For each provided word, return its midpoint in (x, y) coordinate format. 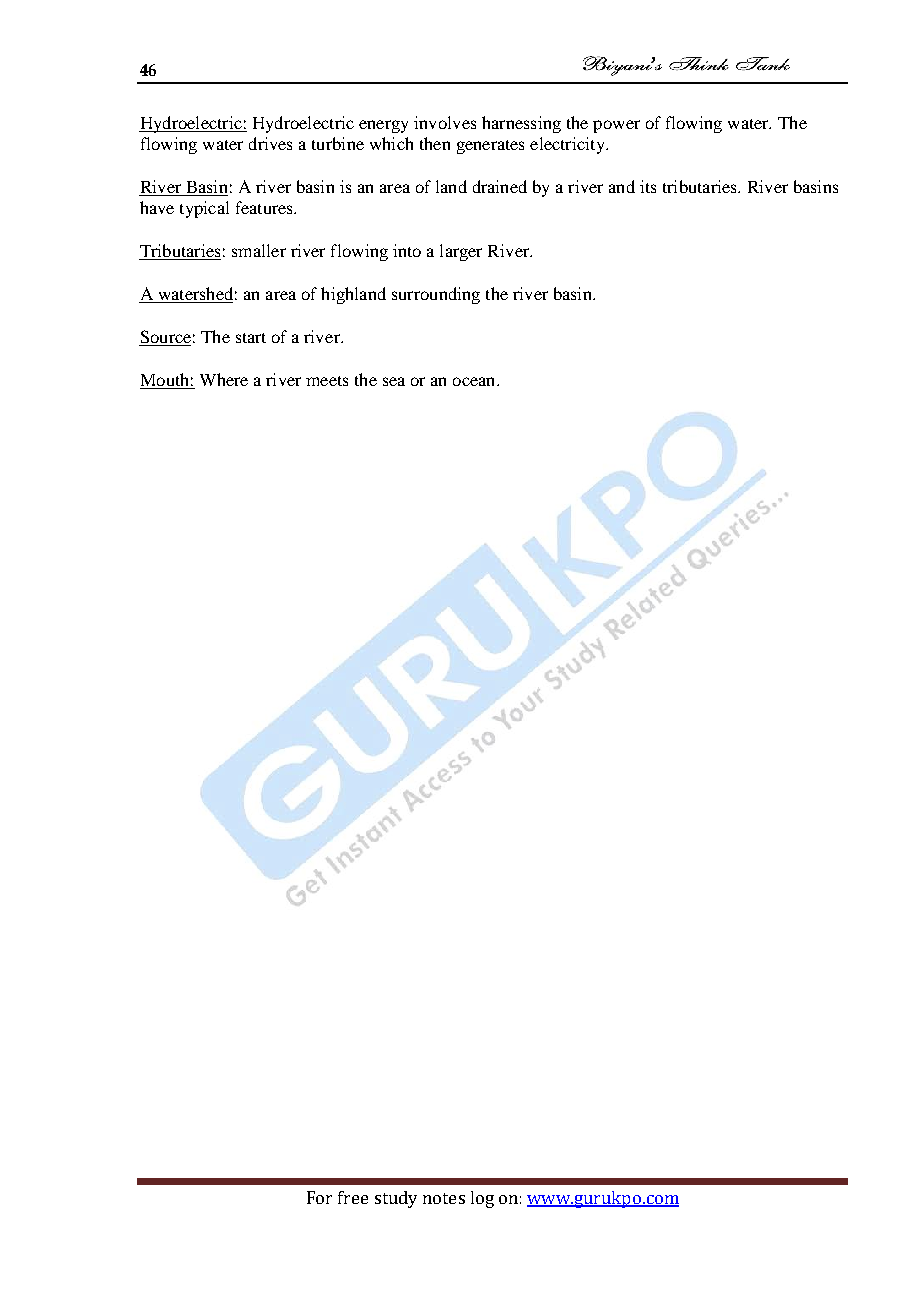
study (396, 1199)
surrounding (436, 295)
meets (327, 381)
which (391, 143)
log (482, 1199)
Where (224, 379)
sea (394, 381)
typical (204, 209)
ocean (475, 381)
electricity (568, 145)
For (319, 1197)
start (251, 338)
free (353, 1197)
